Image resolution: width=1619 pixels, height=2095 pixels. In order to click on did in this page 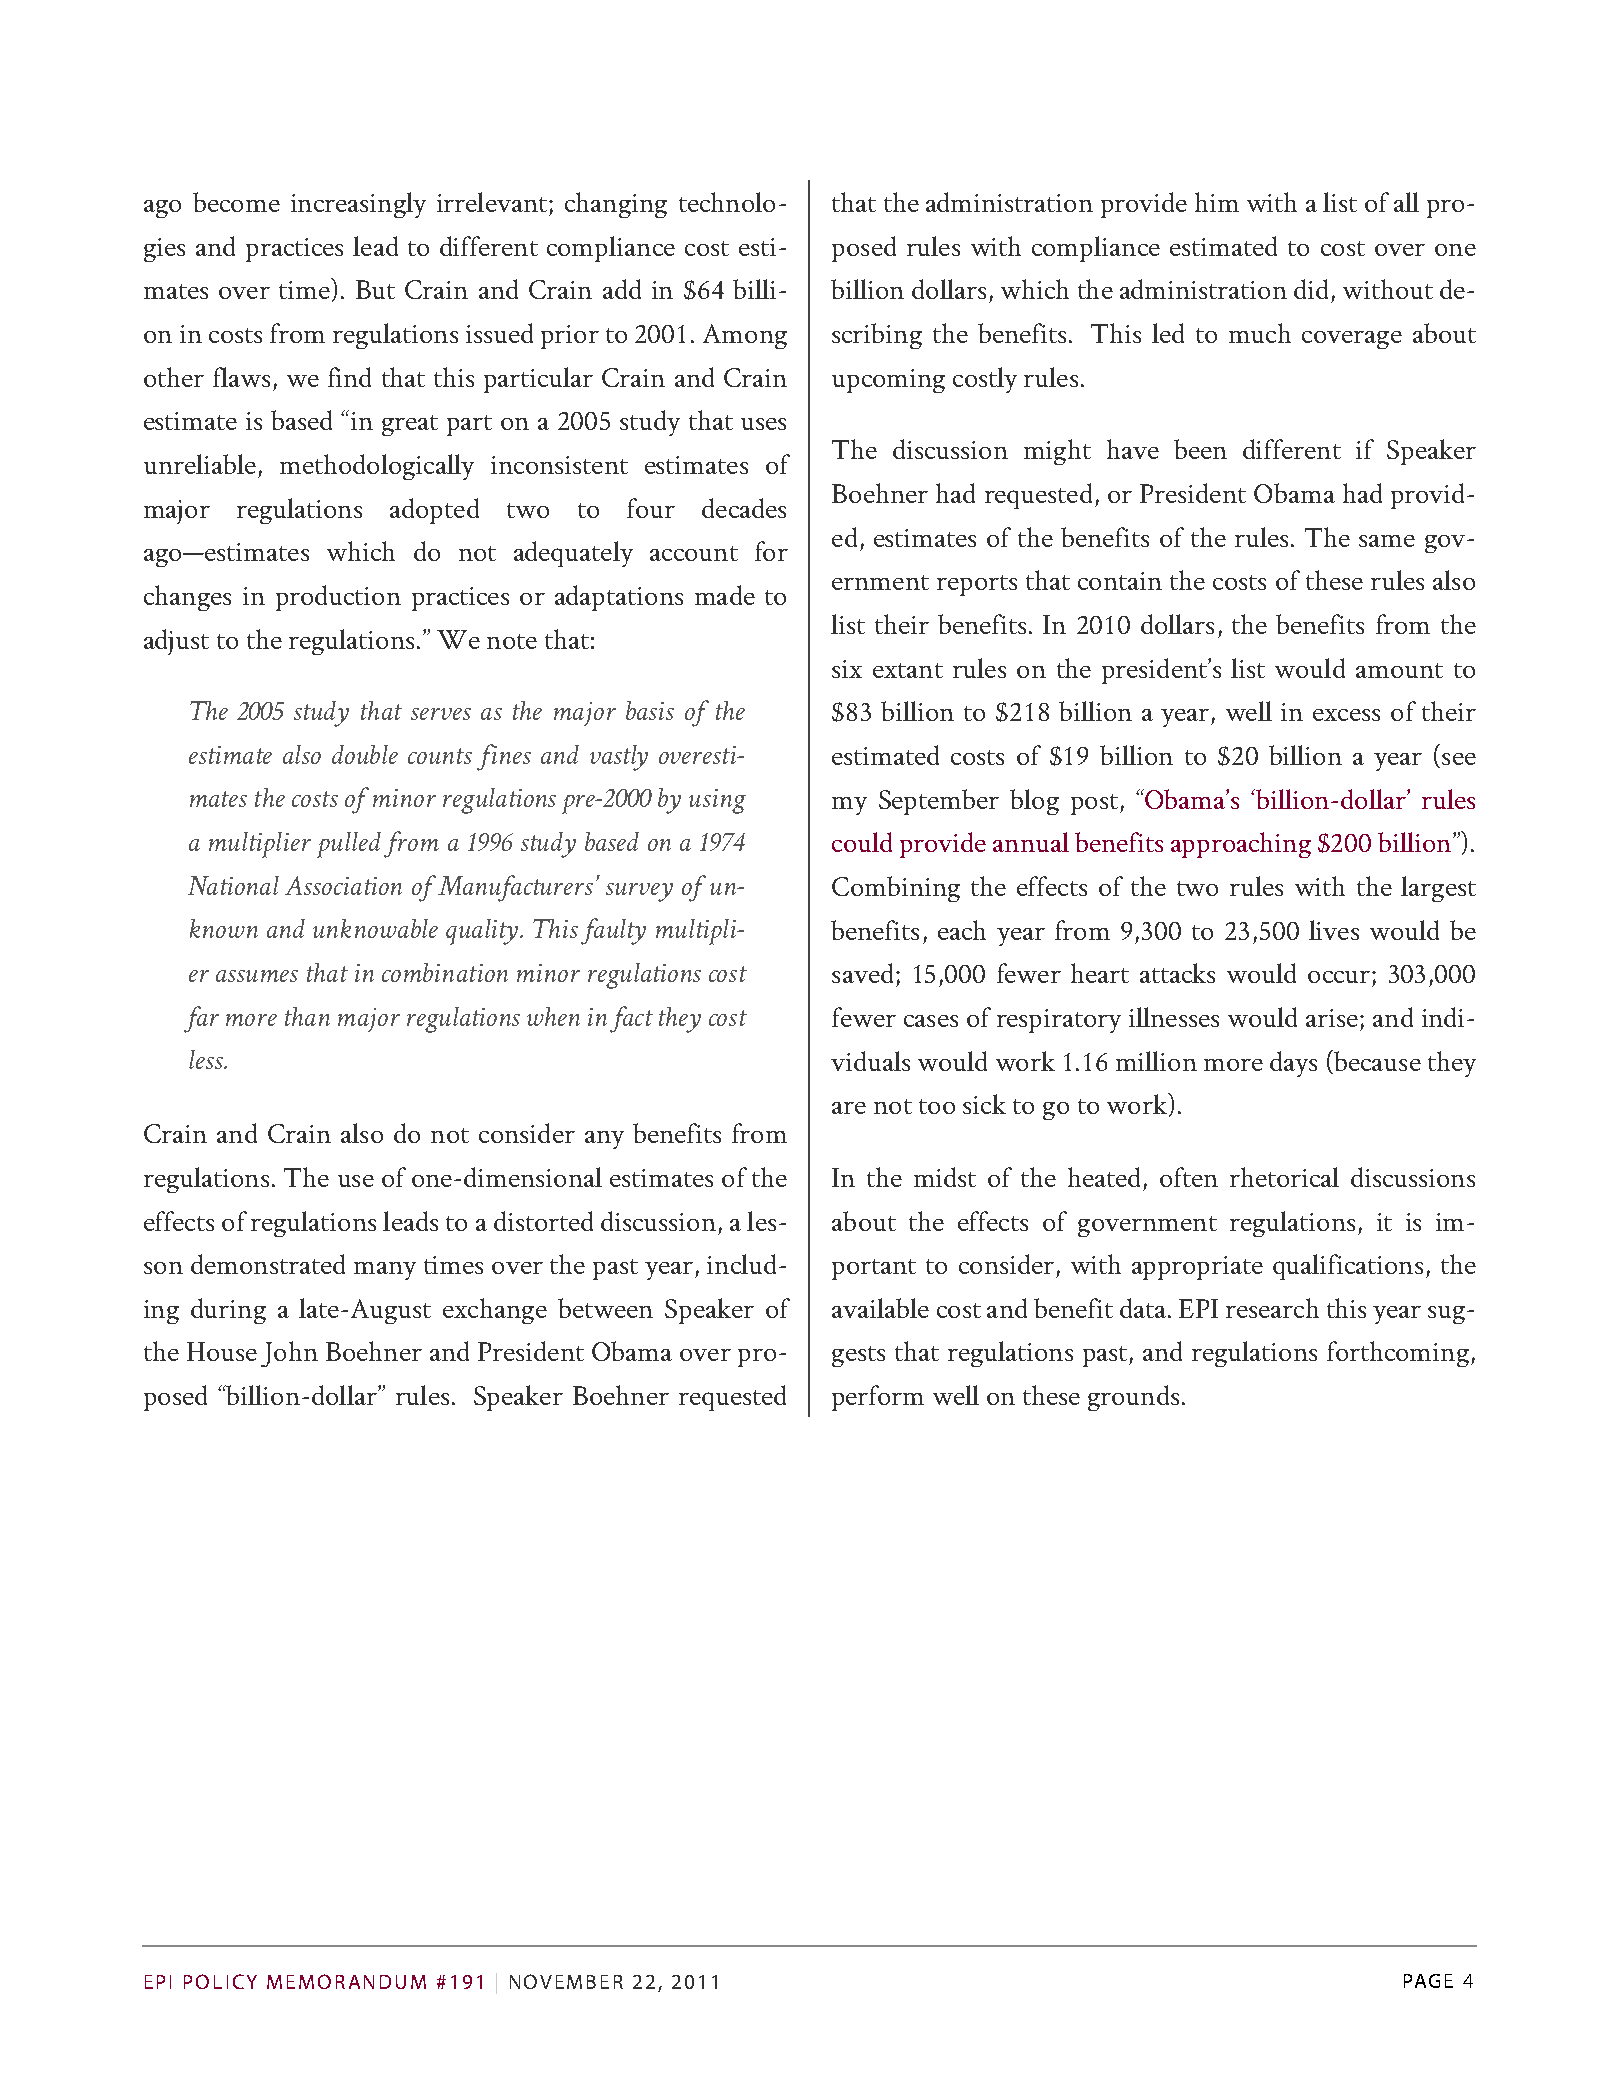, I will do `click(1311, 289)`.
